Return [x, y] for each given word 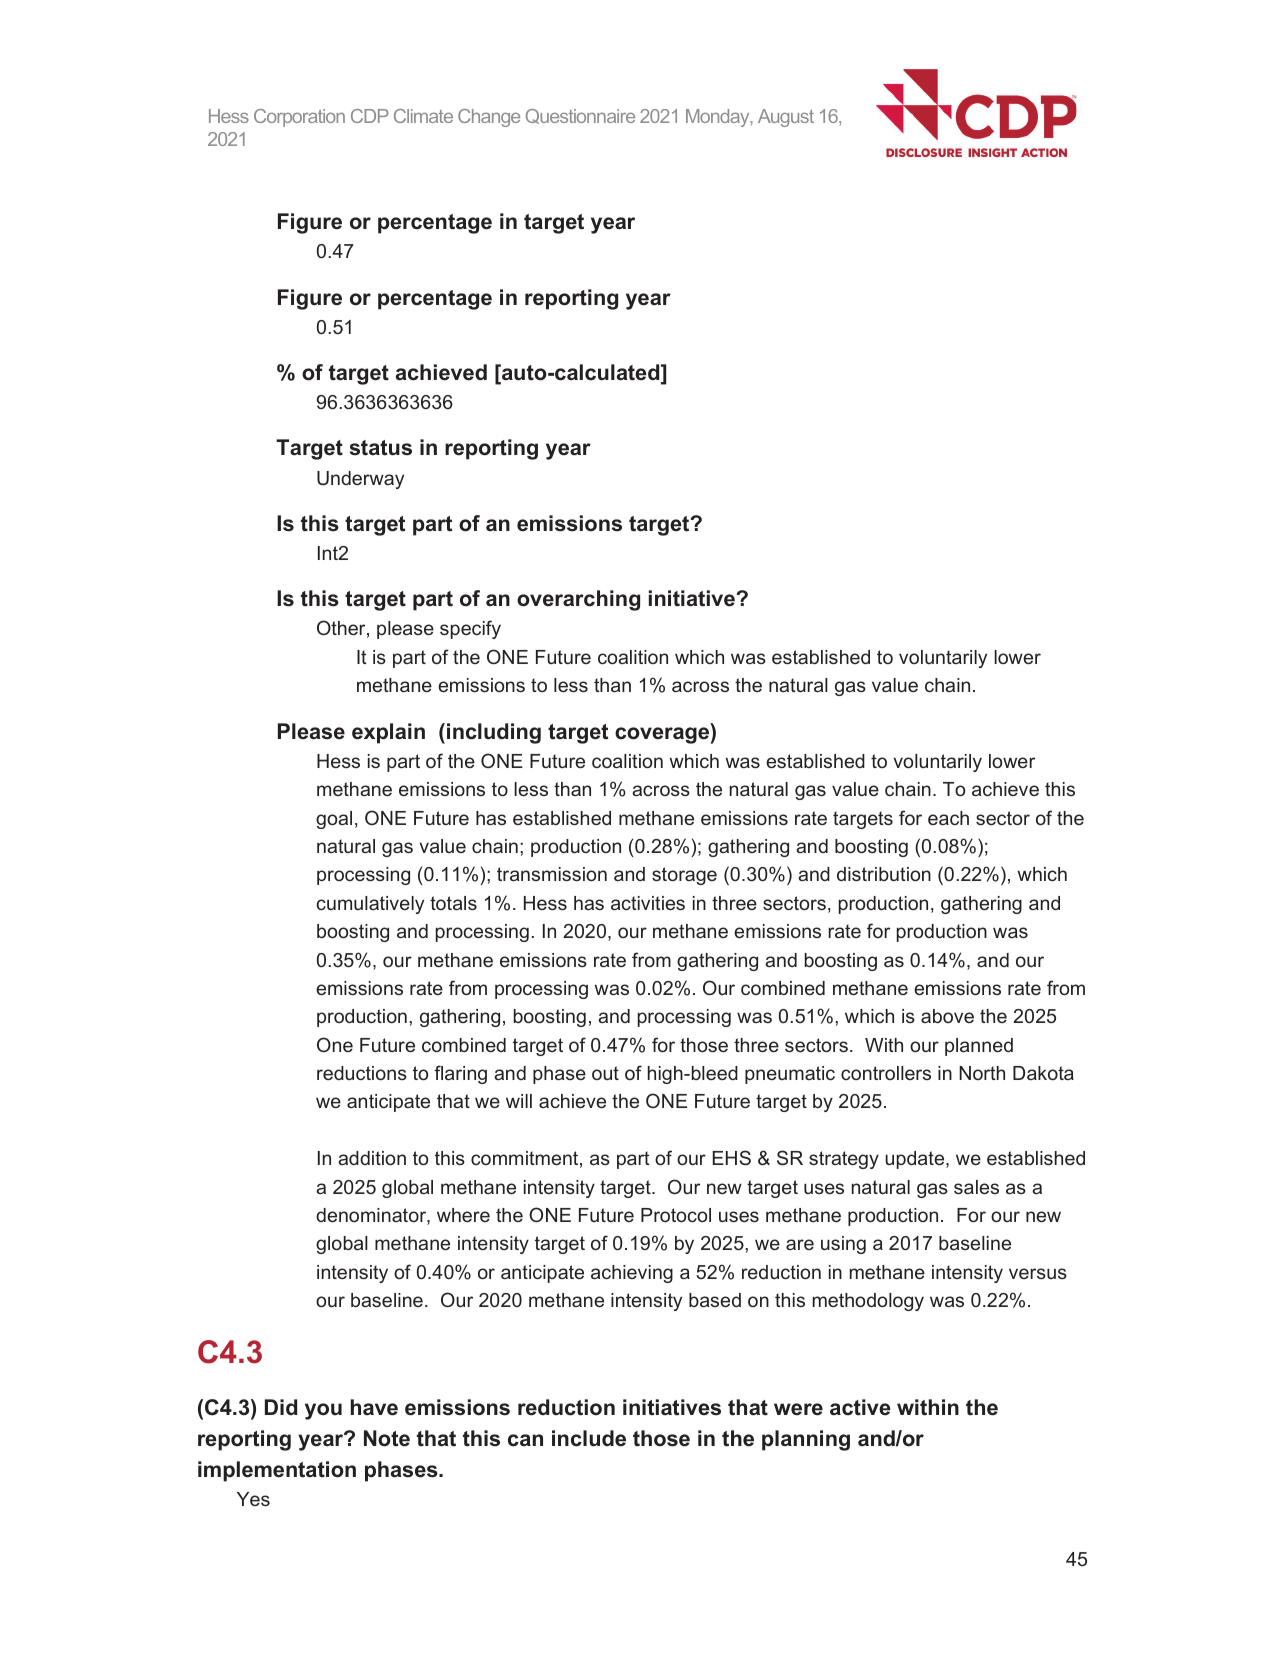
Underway [360, 480]
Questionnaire [580, 116]
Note [387, 1438]
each [948, 818]
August [786, 118]
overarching [578, 600]
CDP [370, 116]
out [605, 1073]
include [589, 1438]
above [947, 1016]
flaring [460, 1074]
